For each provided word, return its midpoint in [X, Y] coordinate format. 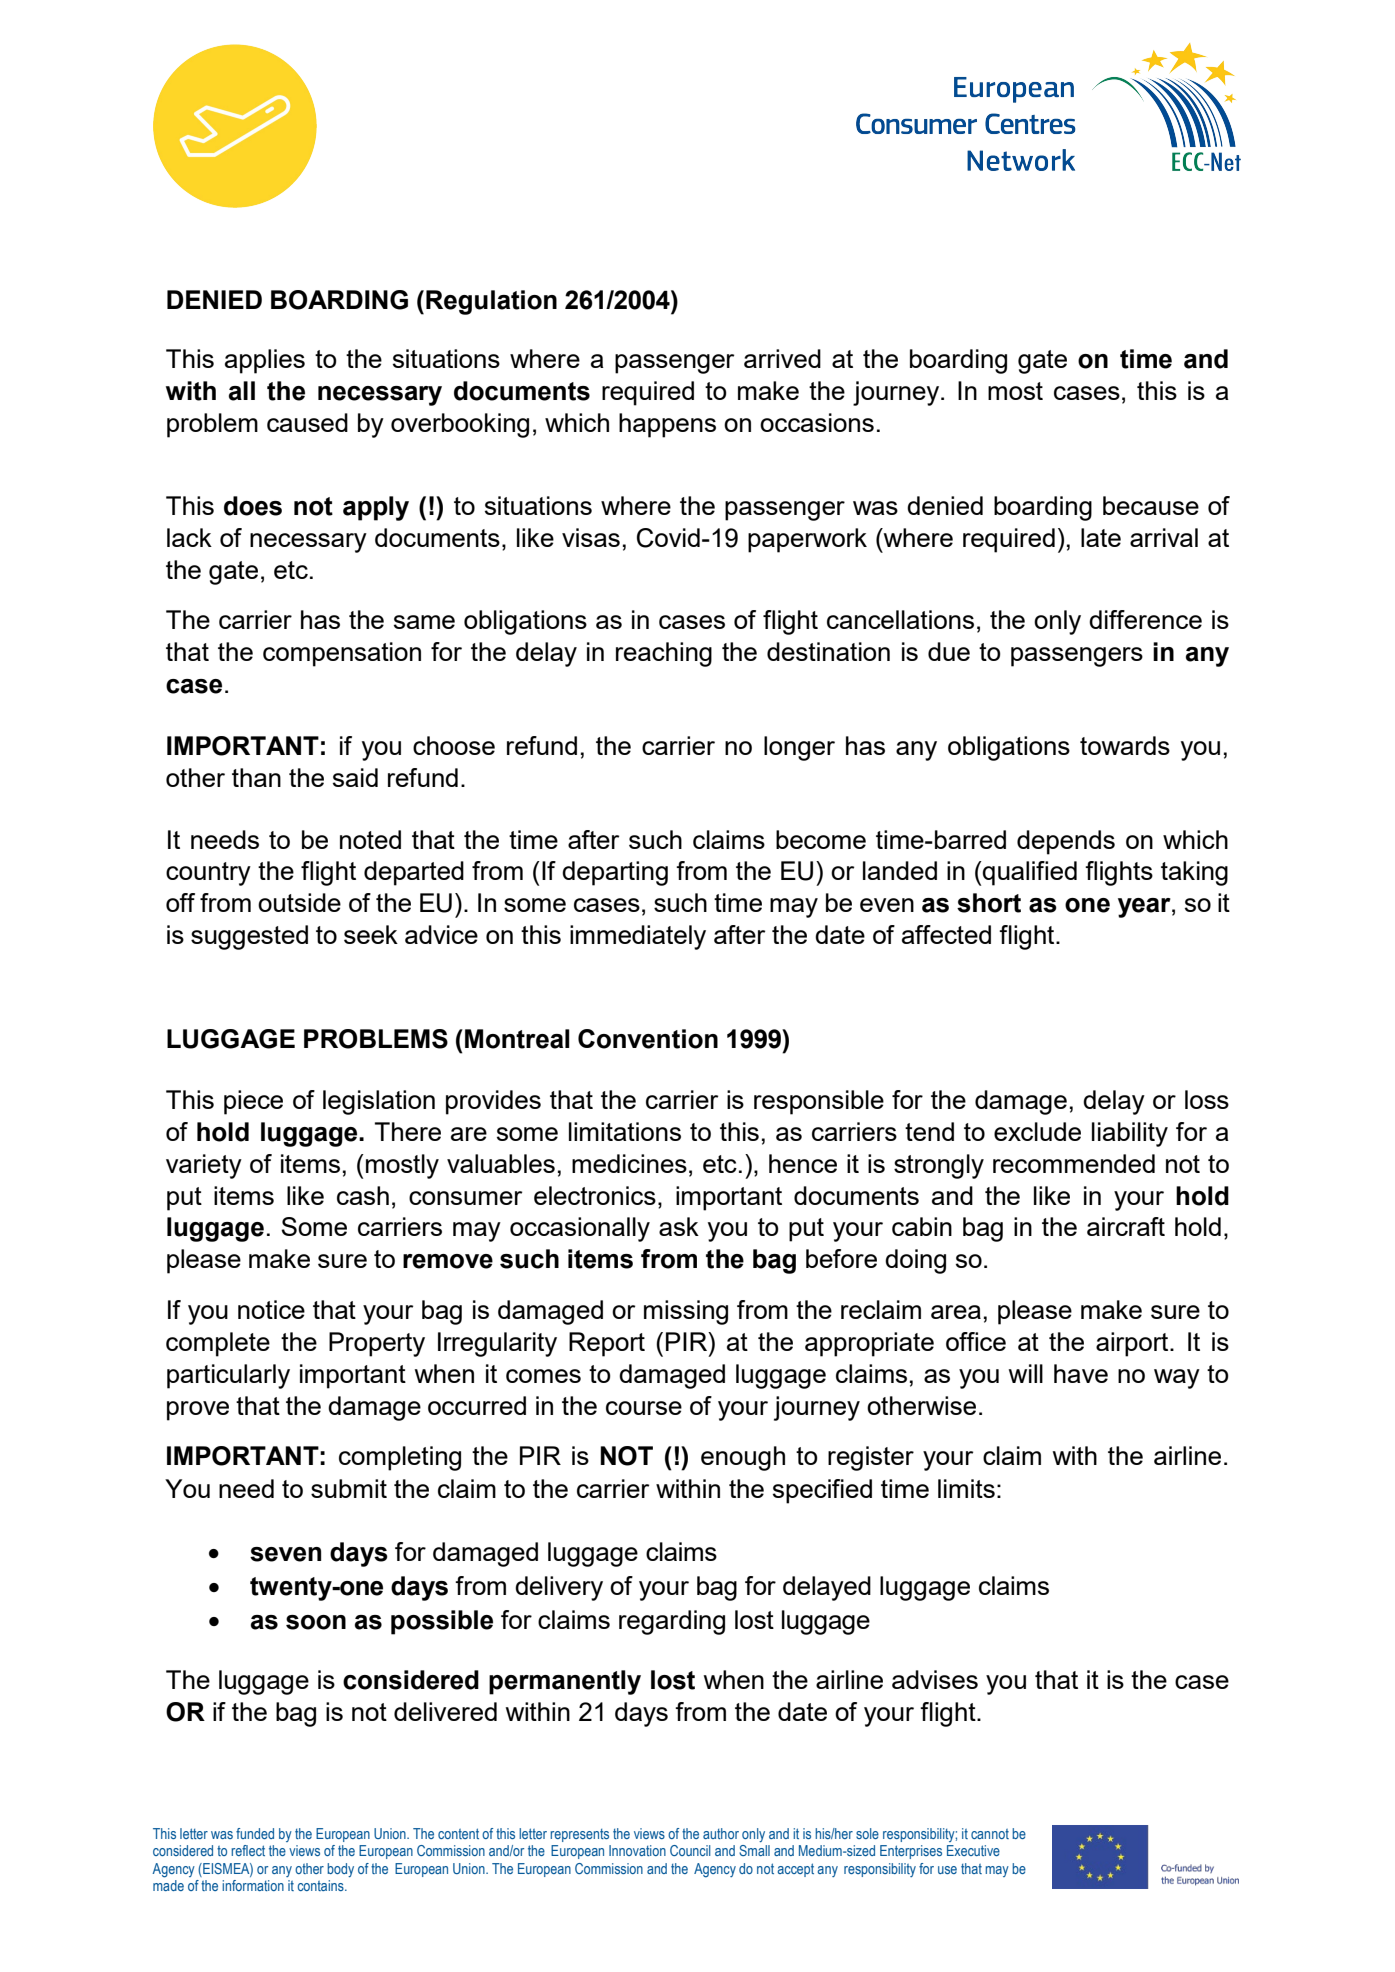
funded [255, 1833]
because [1151, 505]
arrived [782, 358]
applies [265, 361]
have [1081, 1373]
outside [299, 902]
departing [615, 873]
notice [271, 1309]
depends [1066, 842]
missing [686, 1312]
